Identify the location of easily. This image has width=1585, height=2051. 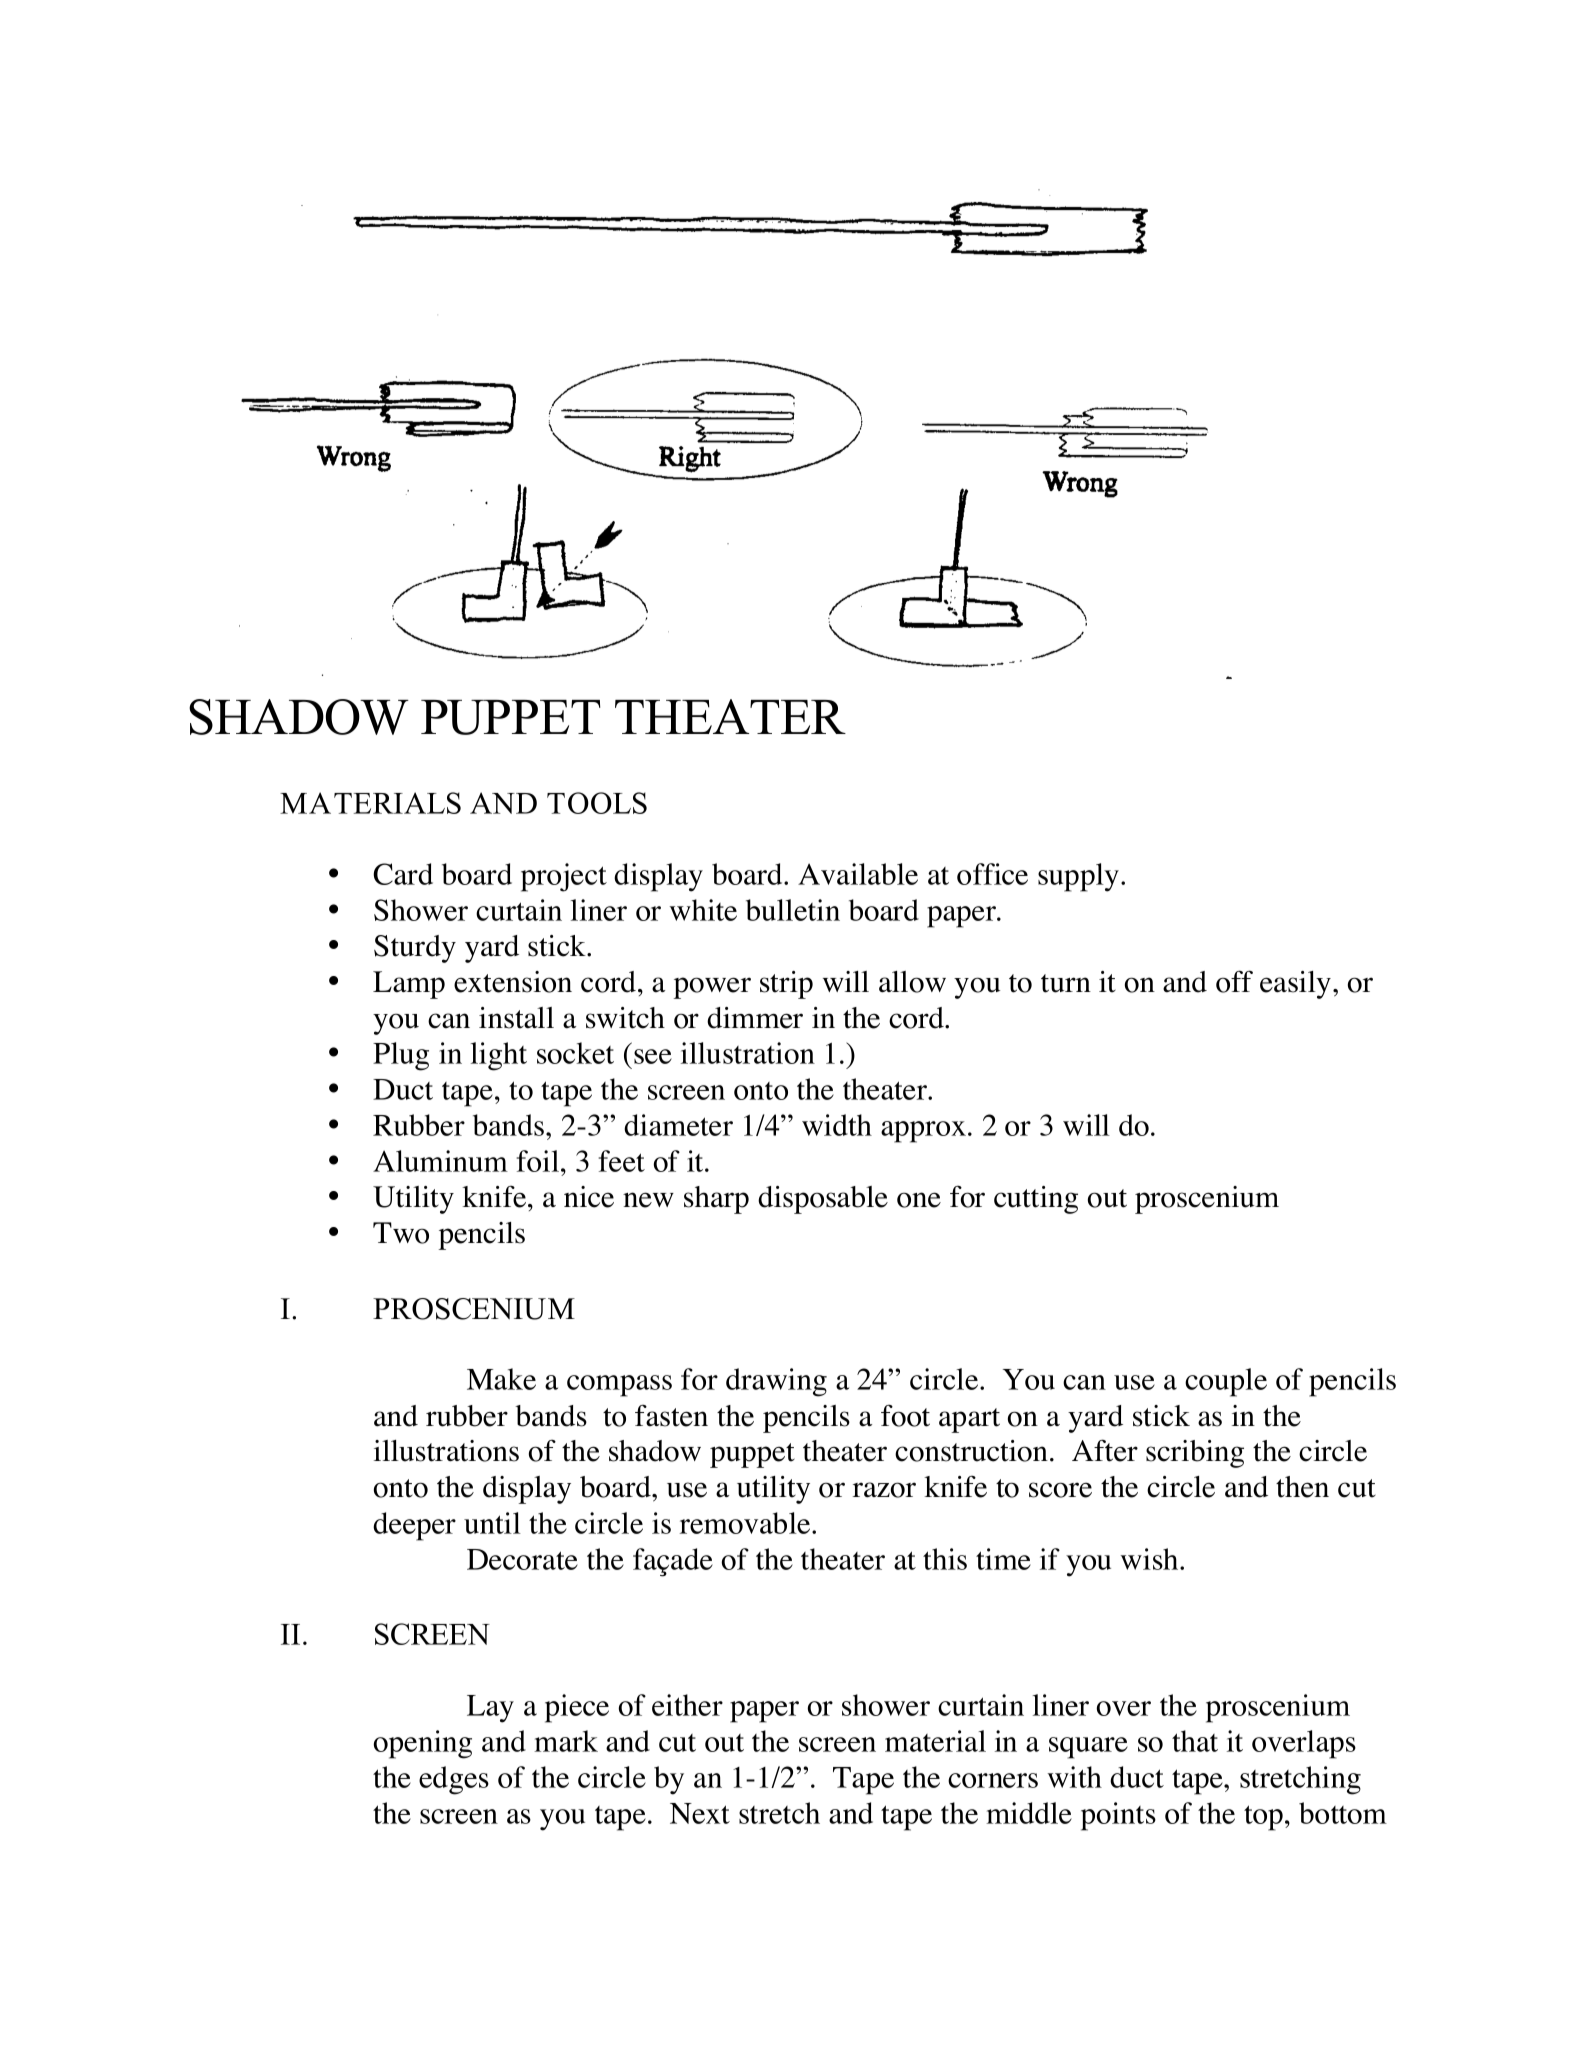
(1295, 985).
